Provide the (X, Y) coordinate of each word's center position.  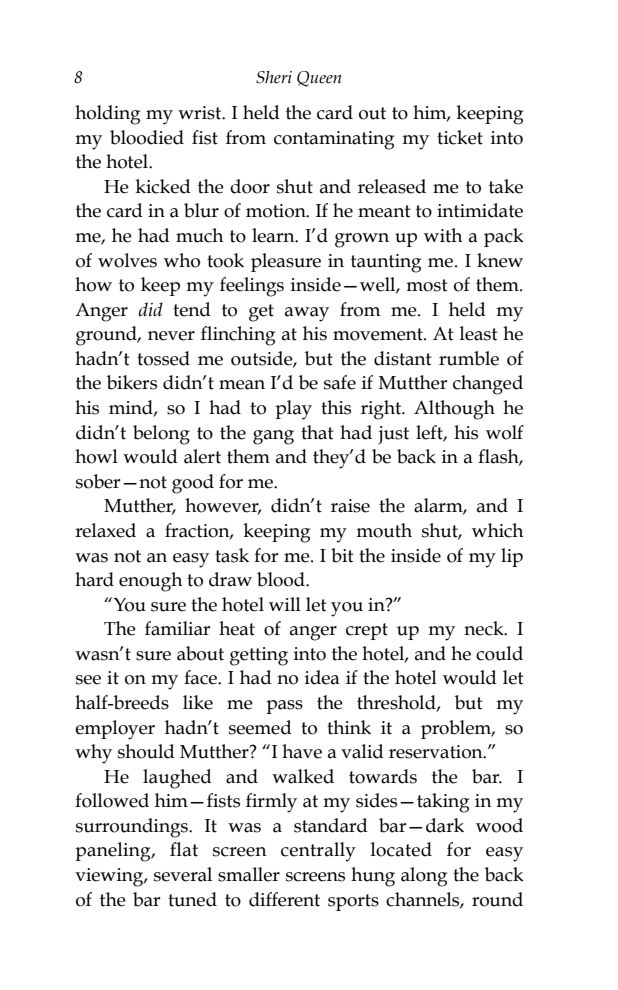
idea (322, 677)
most (427, 285)
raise (350, 506)
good (193, 484)
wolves (127, 260)
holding (107, 115)
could (499, 653)
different (284, 899)
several (183, 874)
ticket (460, 137)
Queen (319, 79)
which (498, 530)
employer (115, 730)
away (307, 314)
